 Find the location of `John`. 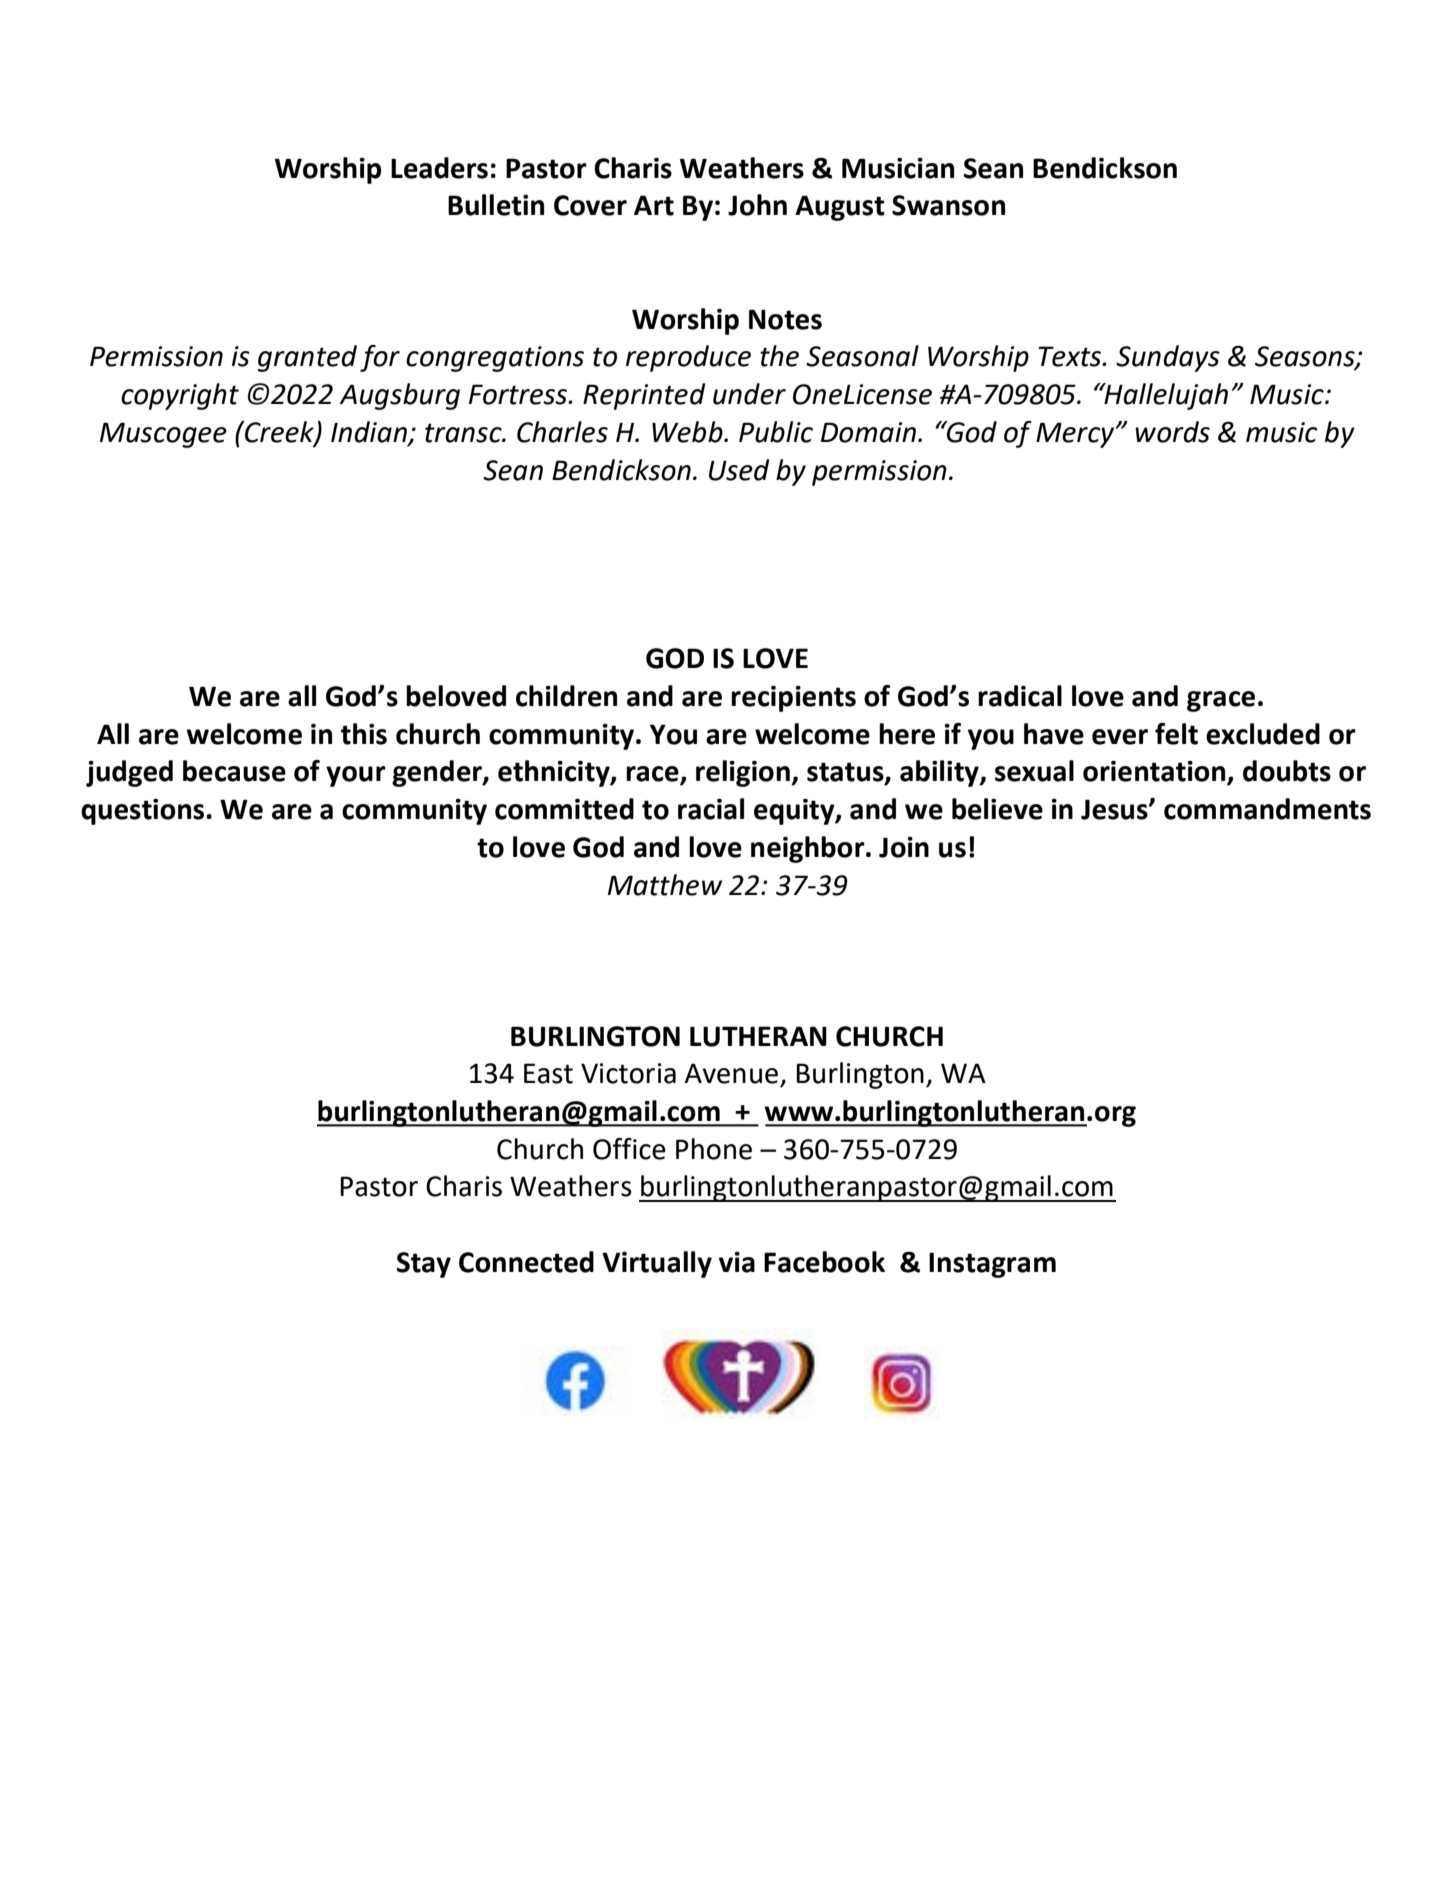

John is located at coordinates (757, 205).
